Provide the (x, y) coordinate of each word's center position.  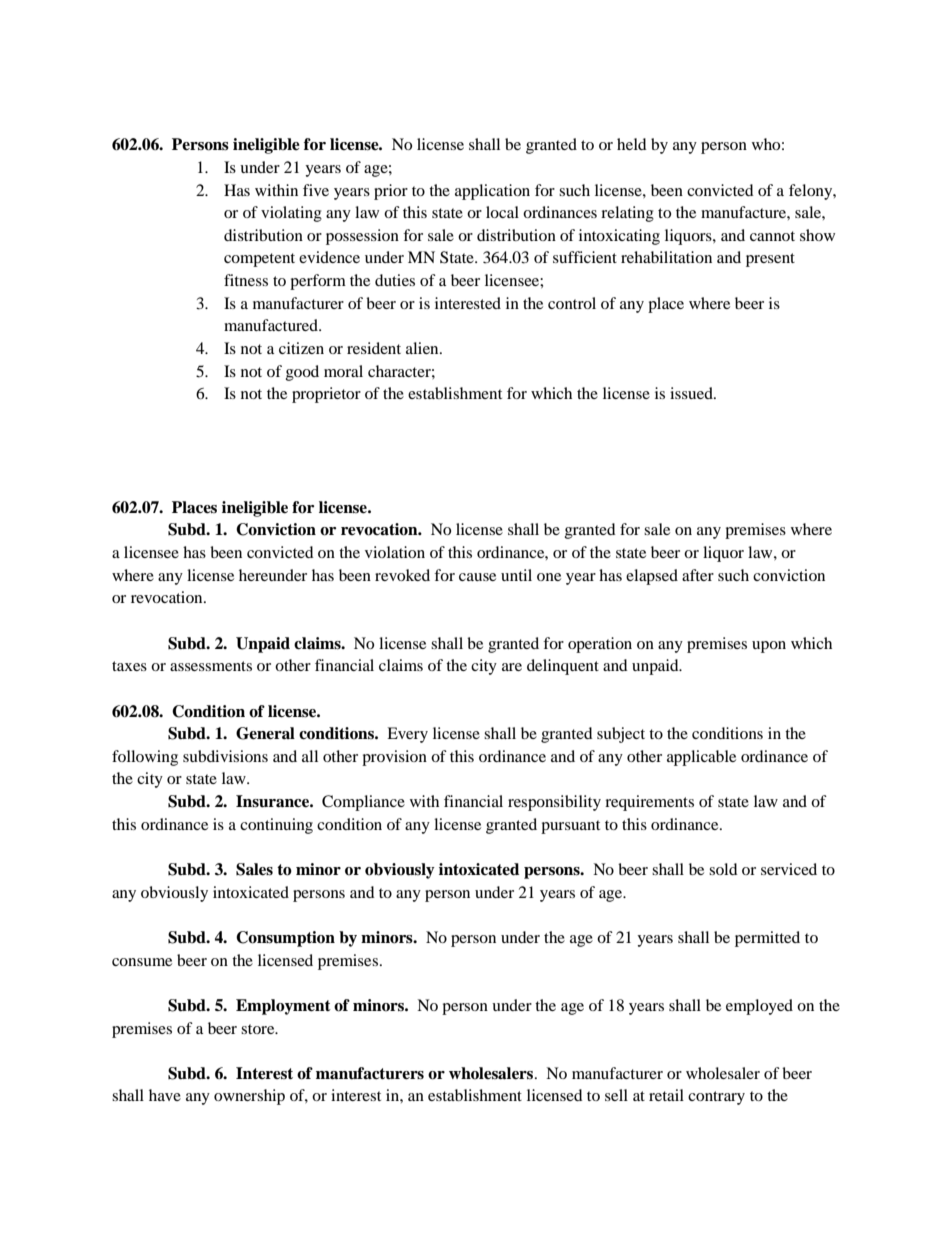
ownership (249, 1097)
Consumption (285, 939)
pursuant (570, 827)
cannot (772, 236)
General (265, 733)
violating (291, 214)
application (492, 192)
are (512, 667)
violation (395, 552)
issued (692, 393)
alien (423, 348)
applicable (701, 758)
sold (723, 869)
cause (477, 577)
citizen (301, 348)
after (698, 575)
